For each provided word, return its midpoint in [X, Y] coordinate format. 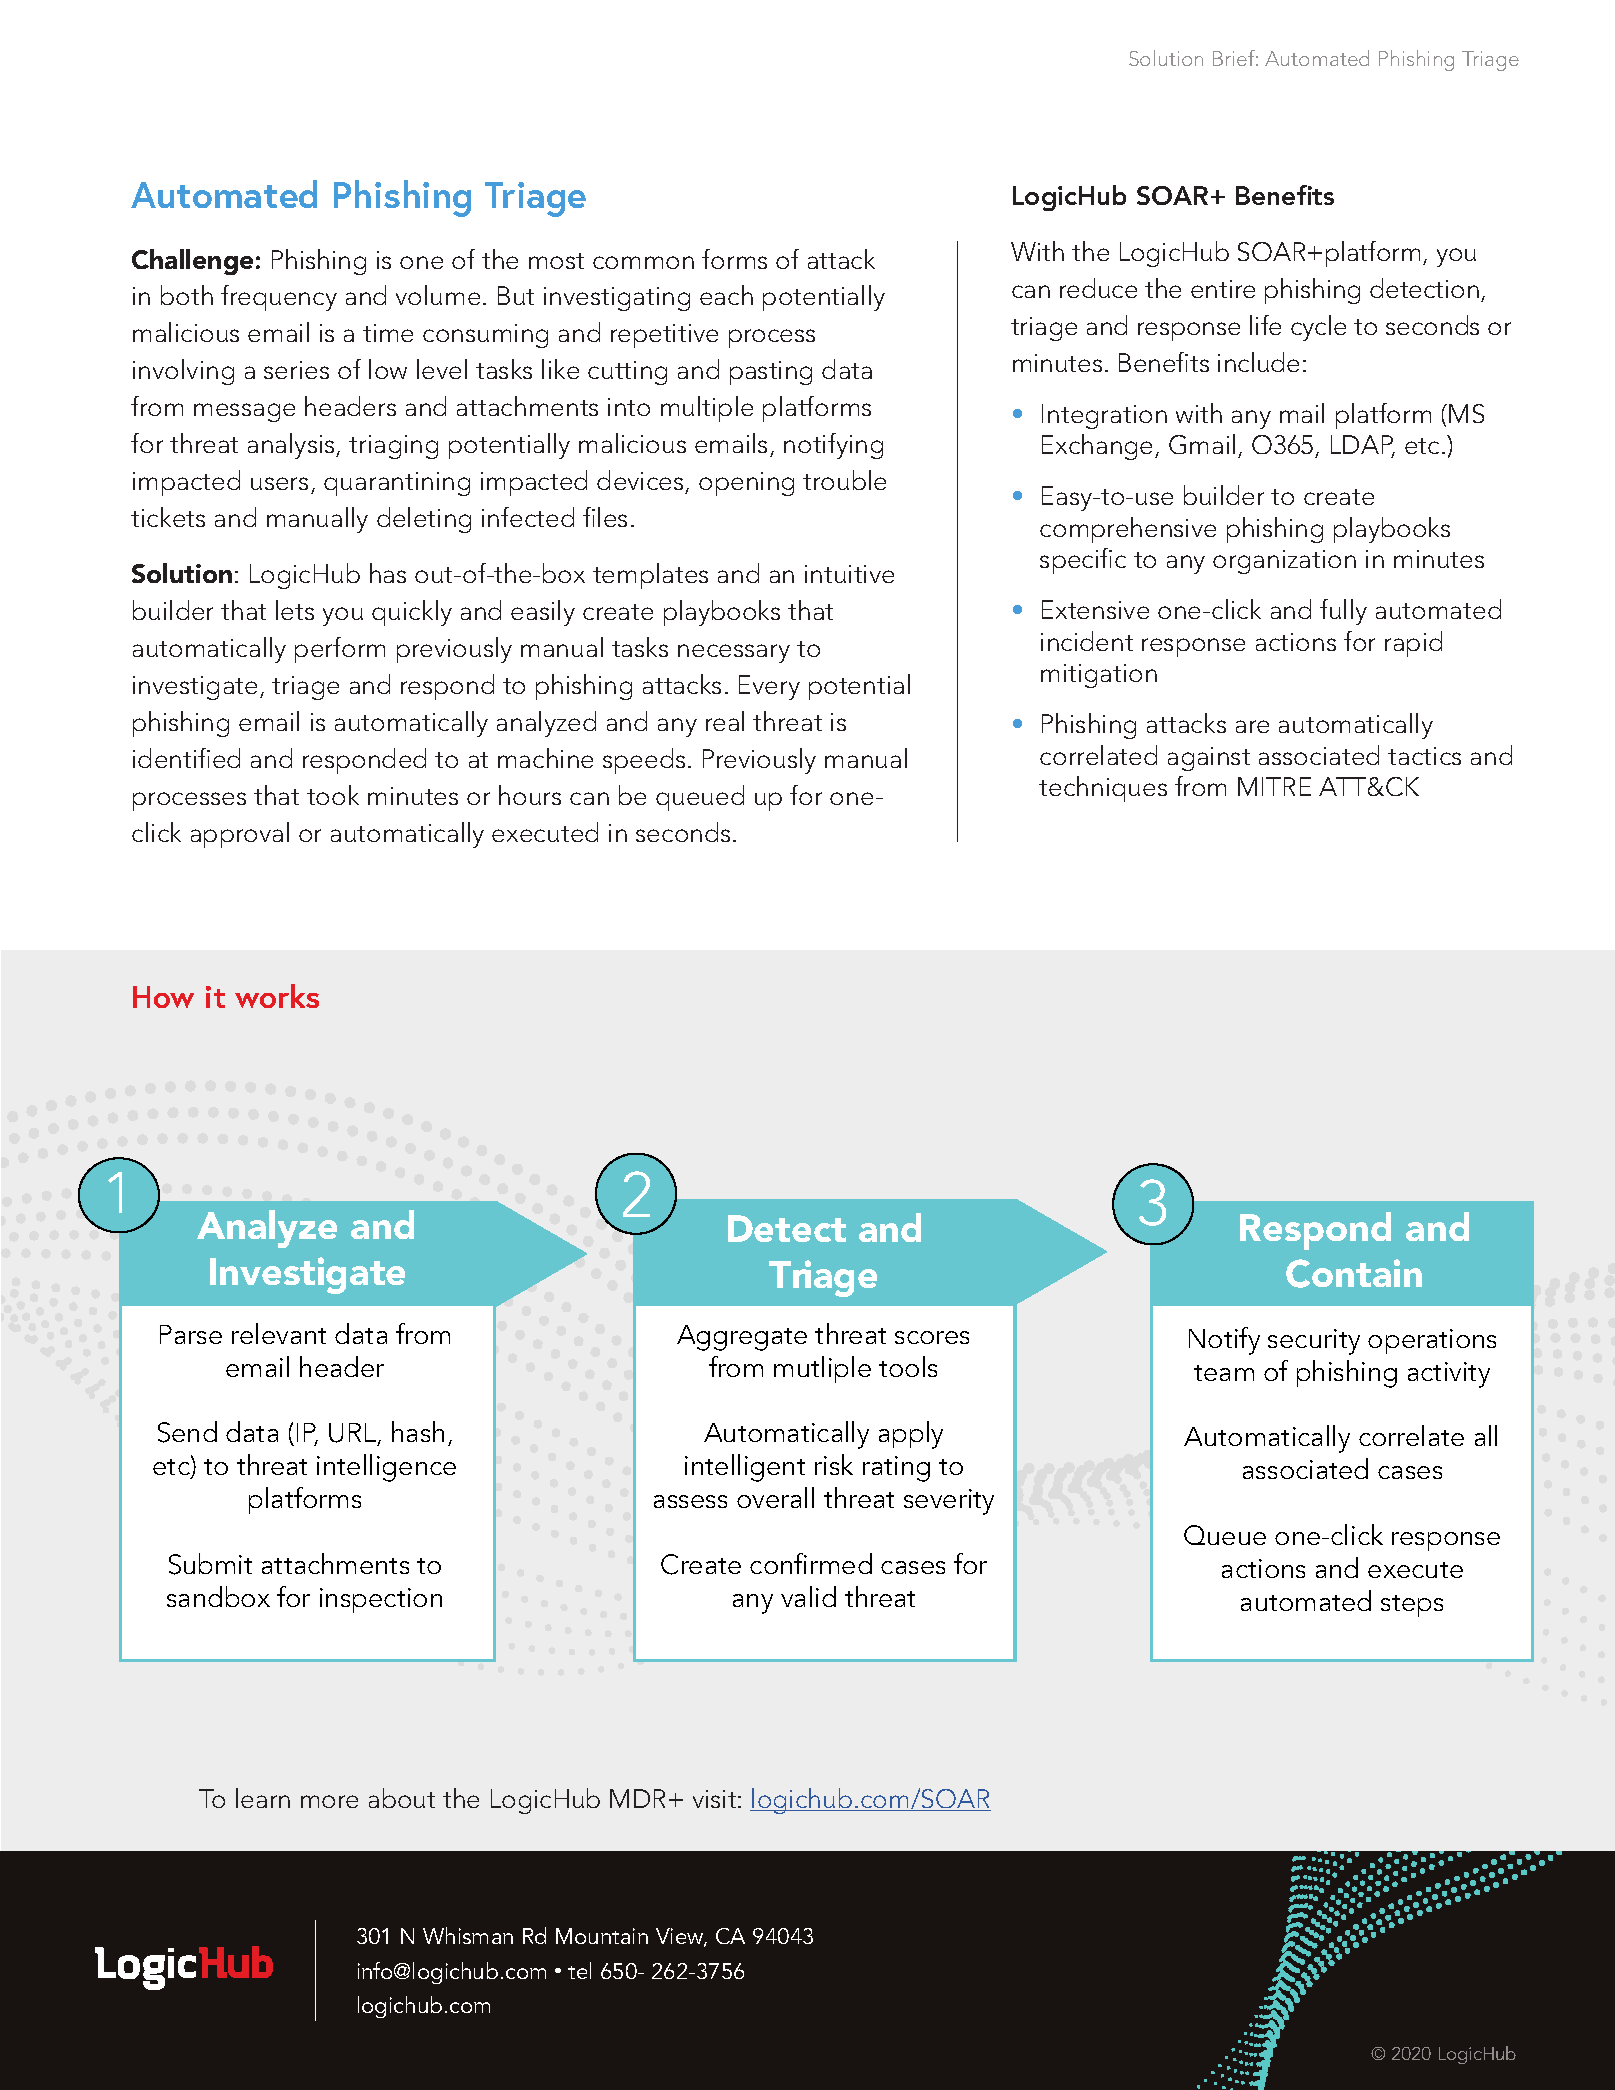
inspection [381, 1600]
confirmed [811, 1563]
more [329, 1801]
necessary [734, 653]
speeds [644, 761]
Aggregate [742, 1338]
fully [1343, 612]
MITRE [1274, 786]
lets [295, 610]
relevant [279, 1333]
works [277, 996]
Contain [1354, 1273]
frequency [279, 298]
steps [1412, 1606]
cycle [1318, 328]
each [726, 295]
